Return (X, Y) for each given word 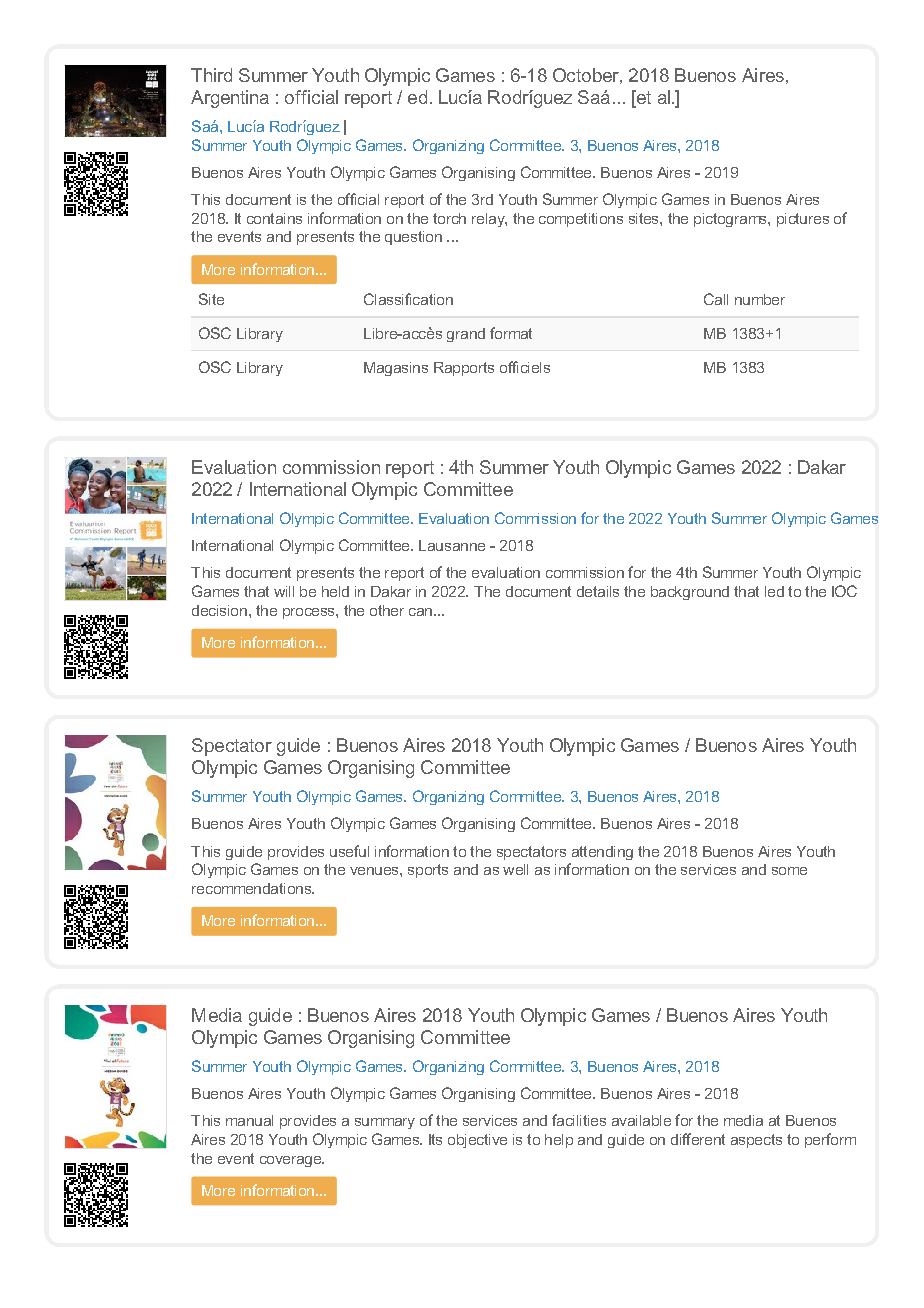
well (515, 869)
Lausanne (452, 545)
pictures (803, 220)
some (789, 871)
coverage (292, 1161)
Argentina (230, 99)
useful (349, 851)
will (284, 591)
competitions (581, 220)
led (774, 591)
